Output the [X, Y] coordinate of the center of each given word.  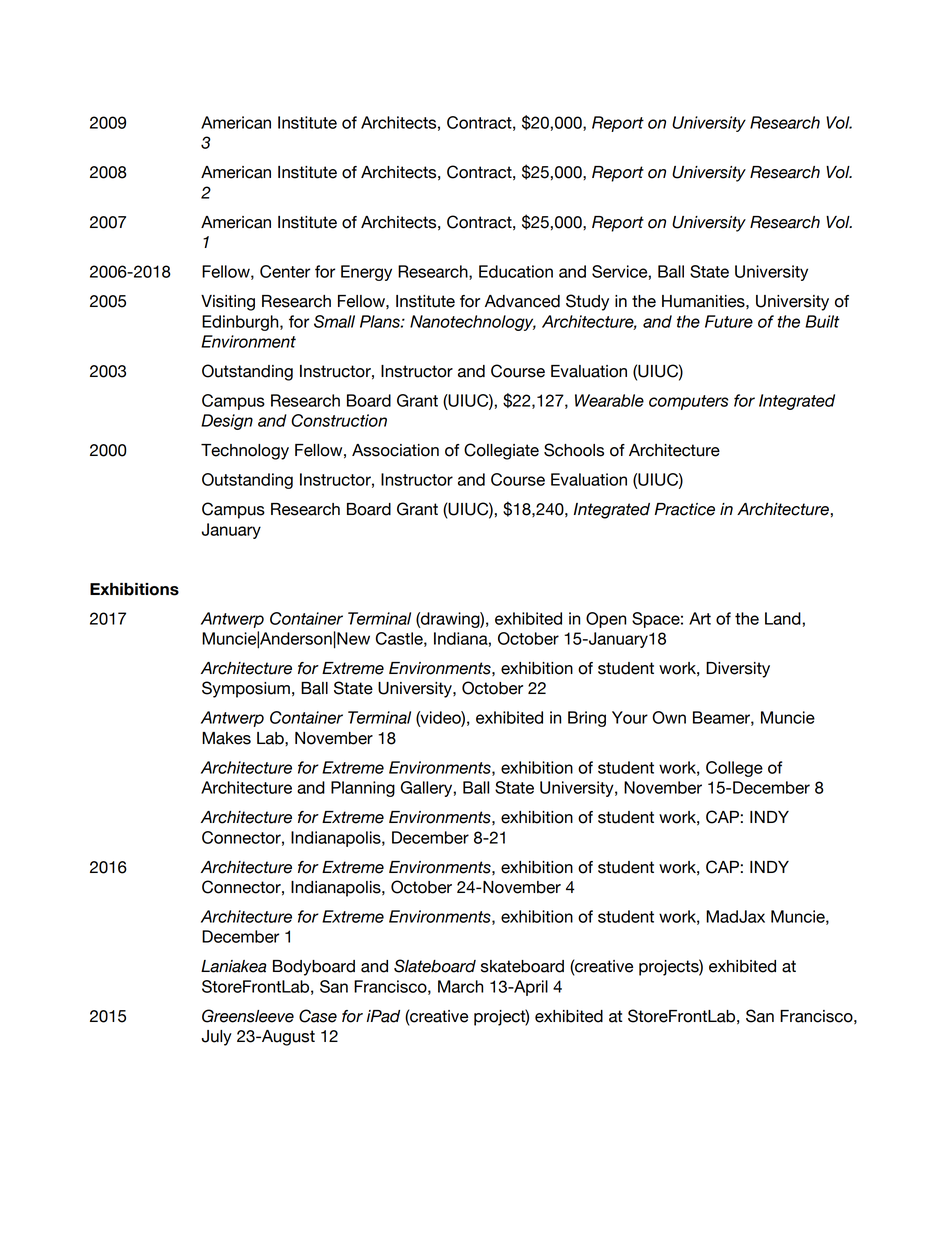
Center [285, 271]
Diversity [738, 670]
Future [729, 321]
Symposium [246, 689]
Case [318, 1016]
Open [606, 620]
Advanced [522, 301]
